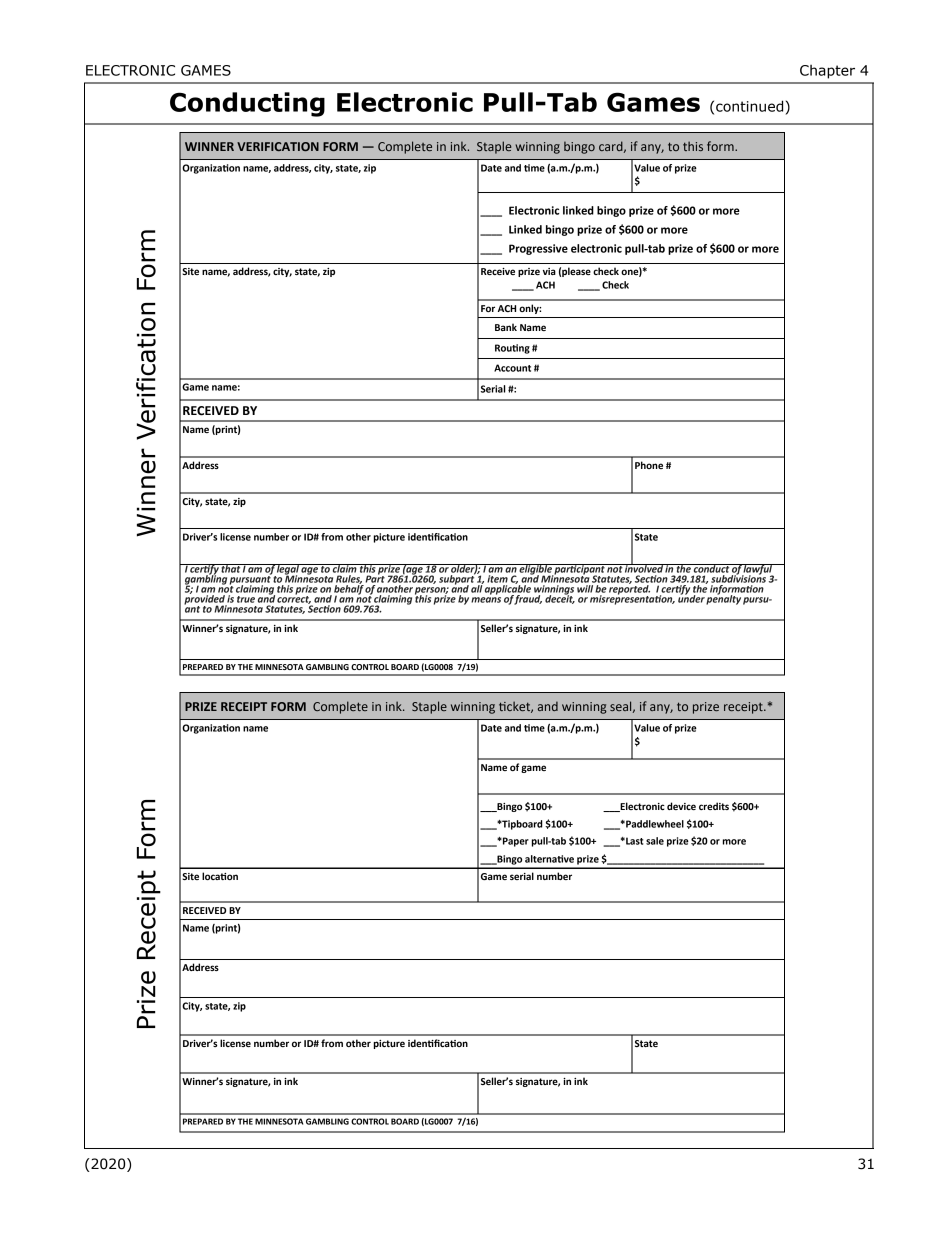 Image resolution: width=952 pixels, height=1233 pixels. What do you see at coordinates (538, 249) in the image?
I see `Progressive` at bounding box center [538, 249].
